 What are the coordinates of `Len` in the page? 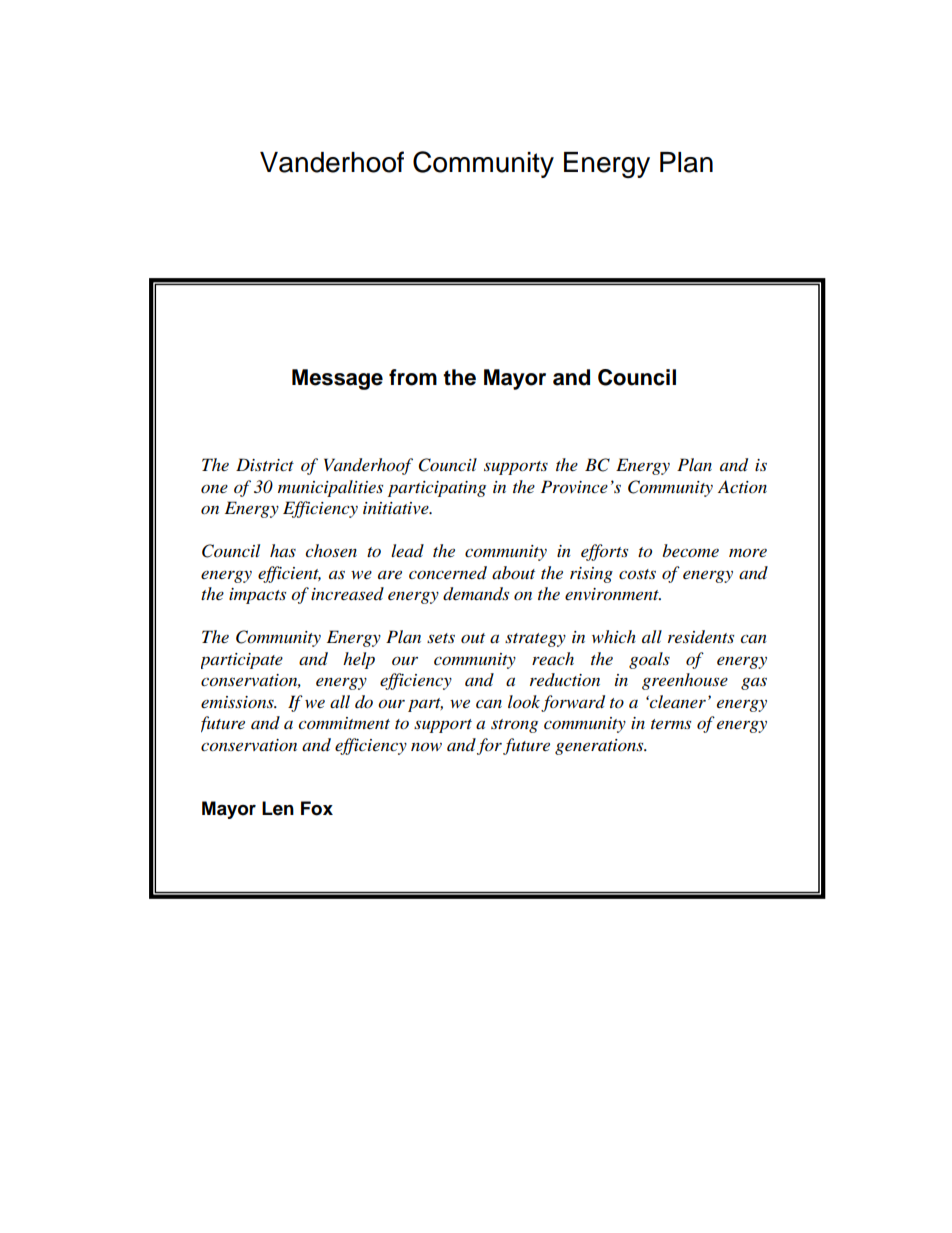 It's located at (278, 808).
